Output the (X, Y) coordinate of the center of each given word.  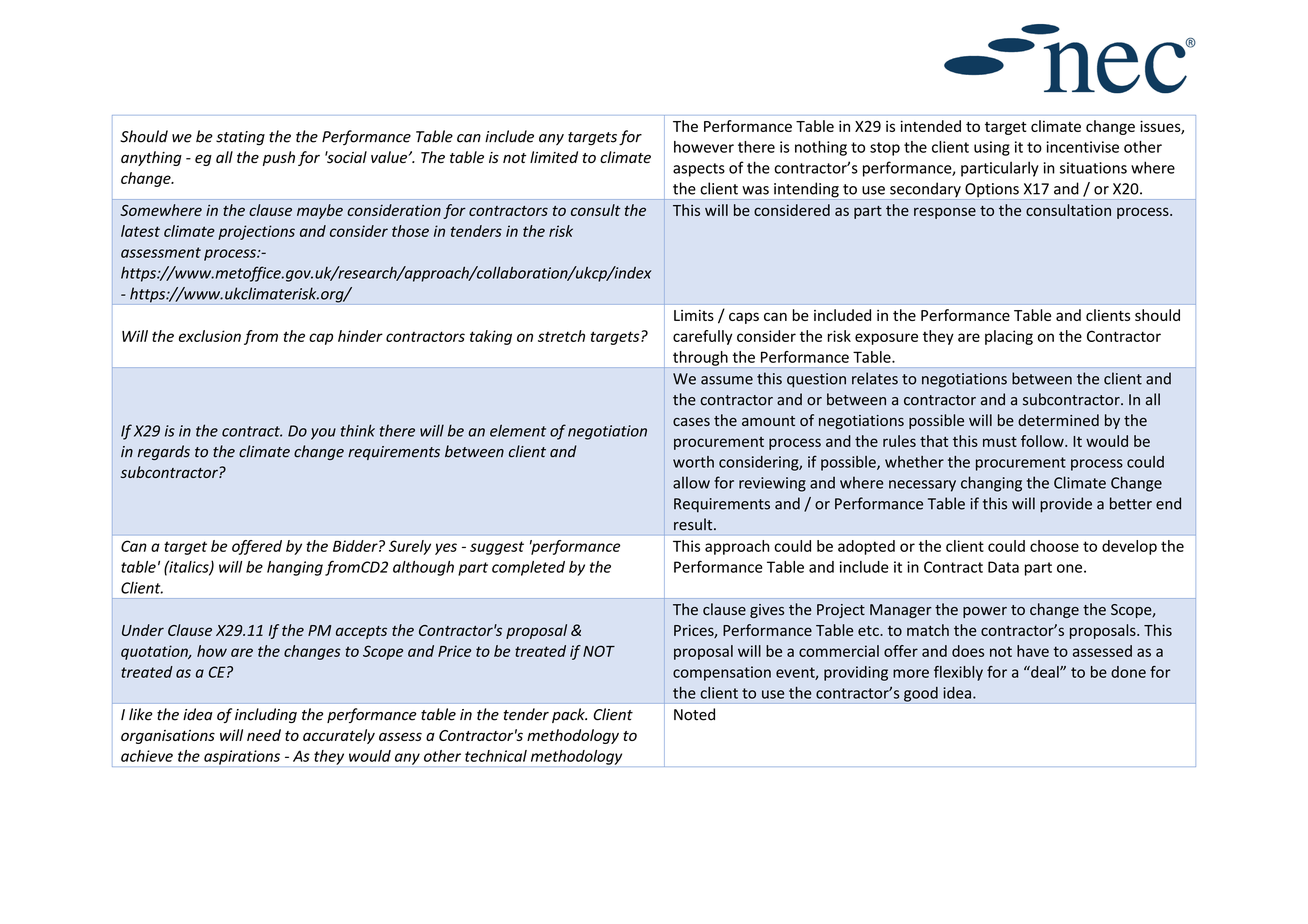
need (264, 735)
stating (240, 138)
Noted (694, 714)
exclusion (210, 336)
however (704, 147)
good (921, 694)
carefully (702, 337)
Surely (410, 547)
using (992, 148)
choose (1054, 546)
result (694, 524)
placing (1009, 337)
